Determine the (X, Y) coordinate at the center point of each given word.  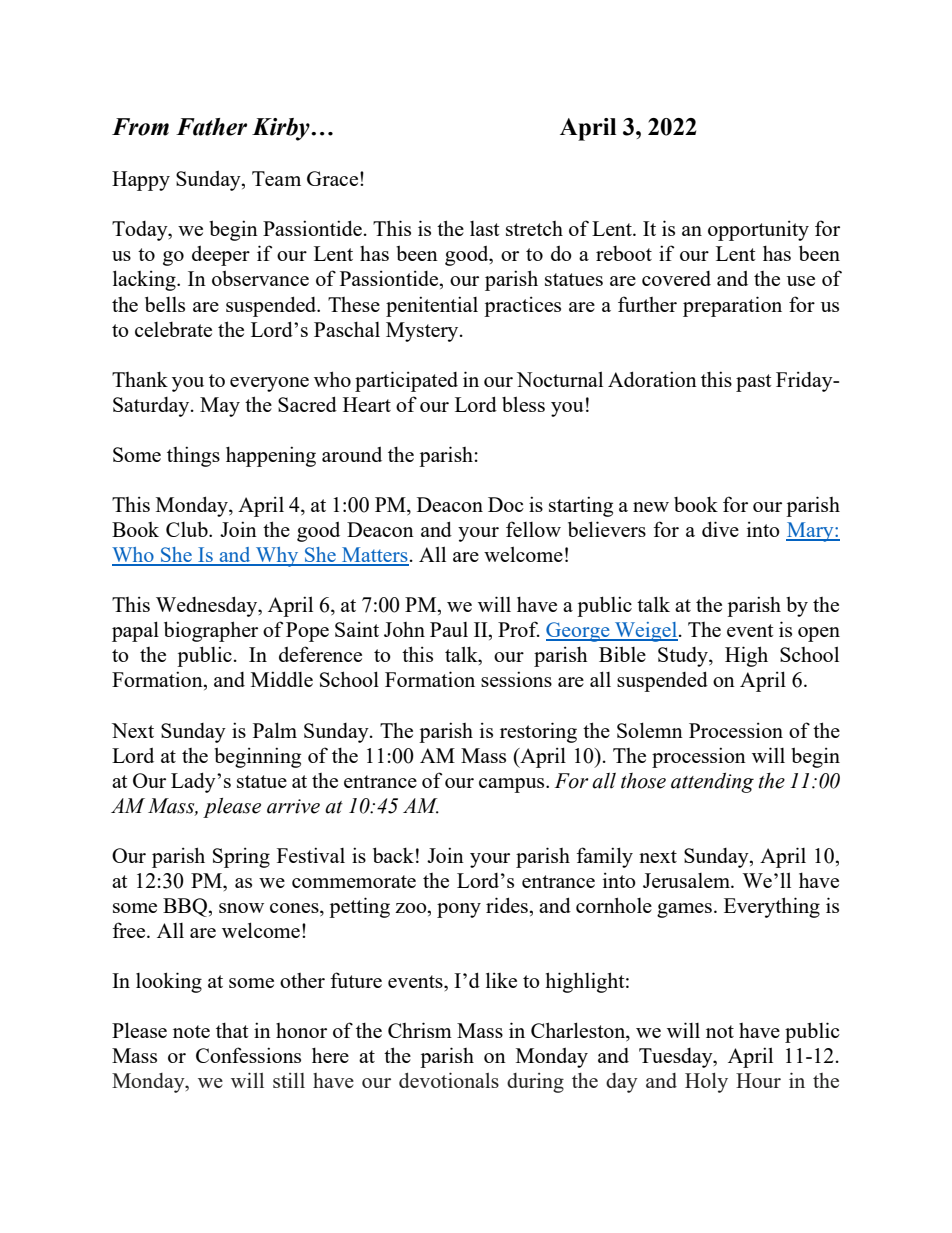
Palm (275, 730)
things (193, 456)
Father (211, 127)
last (485, 228)
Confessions (248, 1055)
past (754, 383)
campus (513, 785)
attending (712, 783)
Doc (506, 504)
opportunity (758, 230)
